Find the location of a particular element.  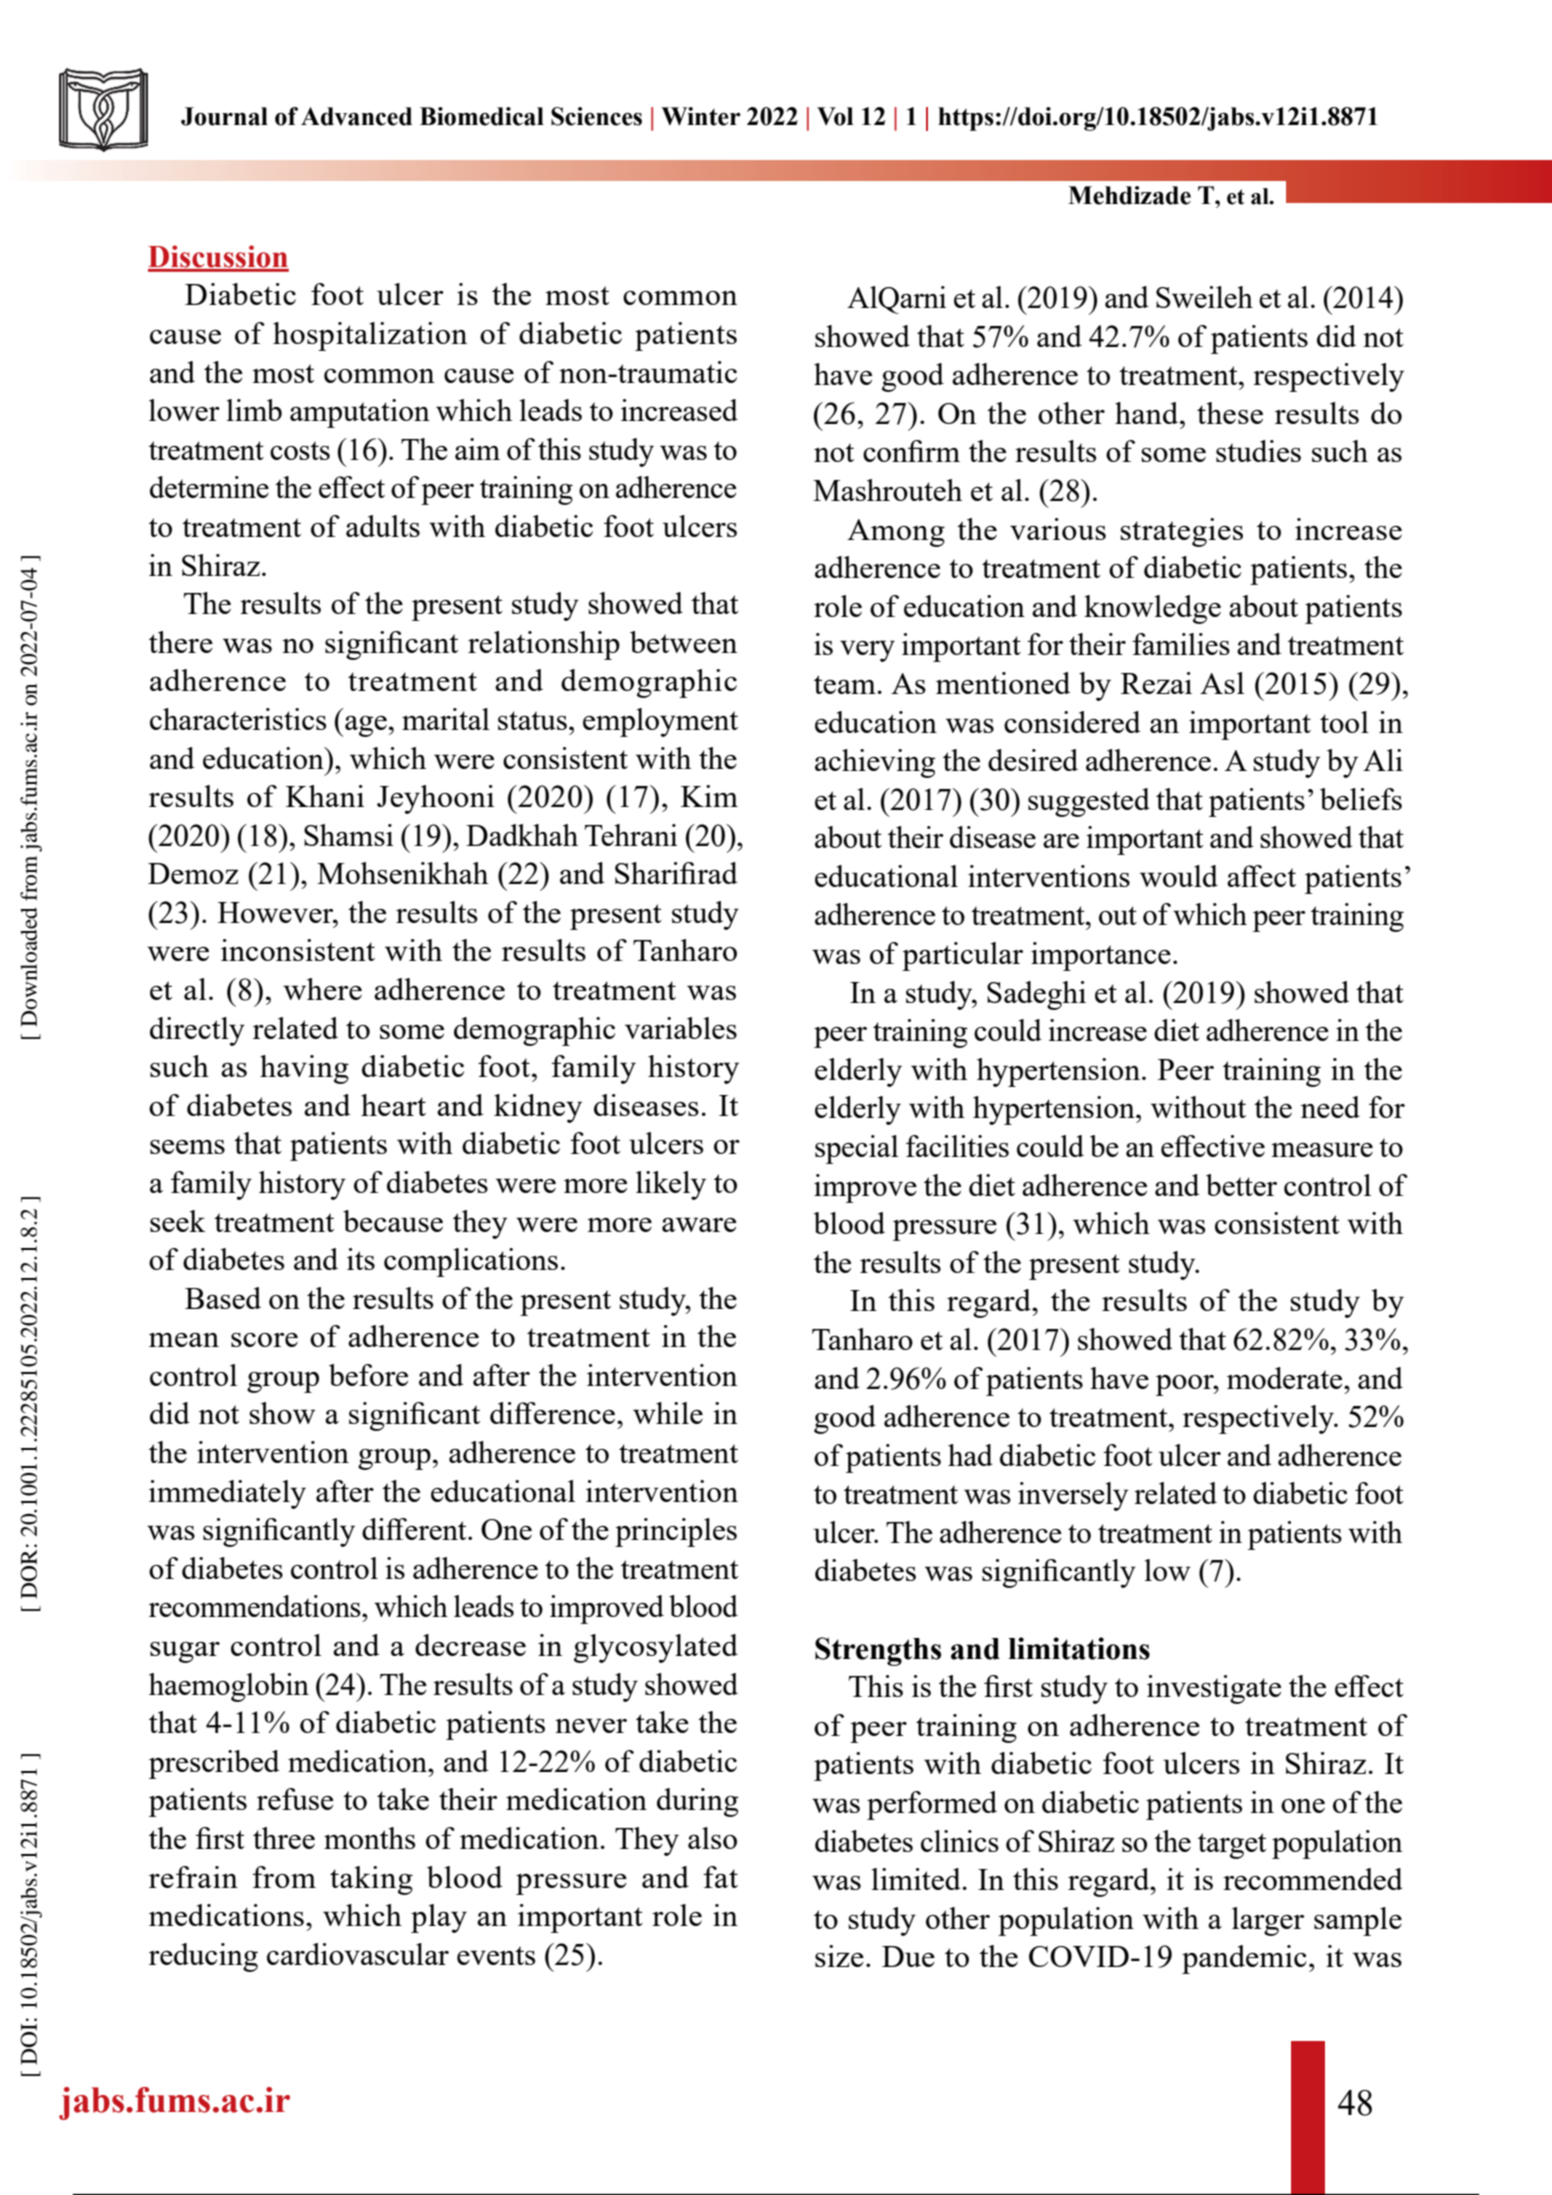

principles is located at coordinates (676, 1532).
